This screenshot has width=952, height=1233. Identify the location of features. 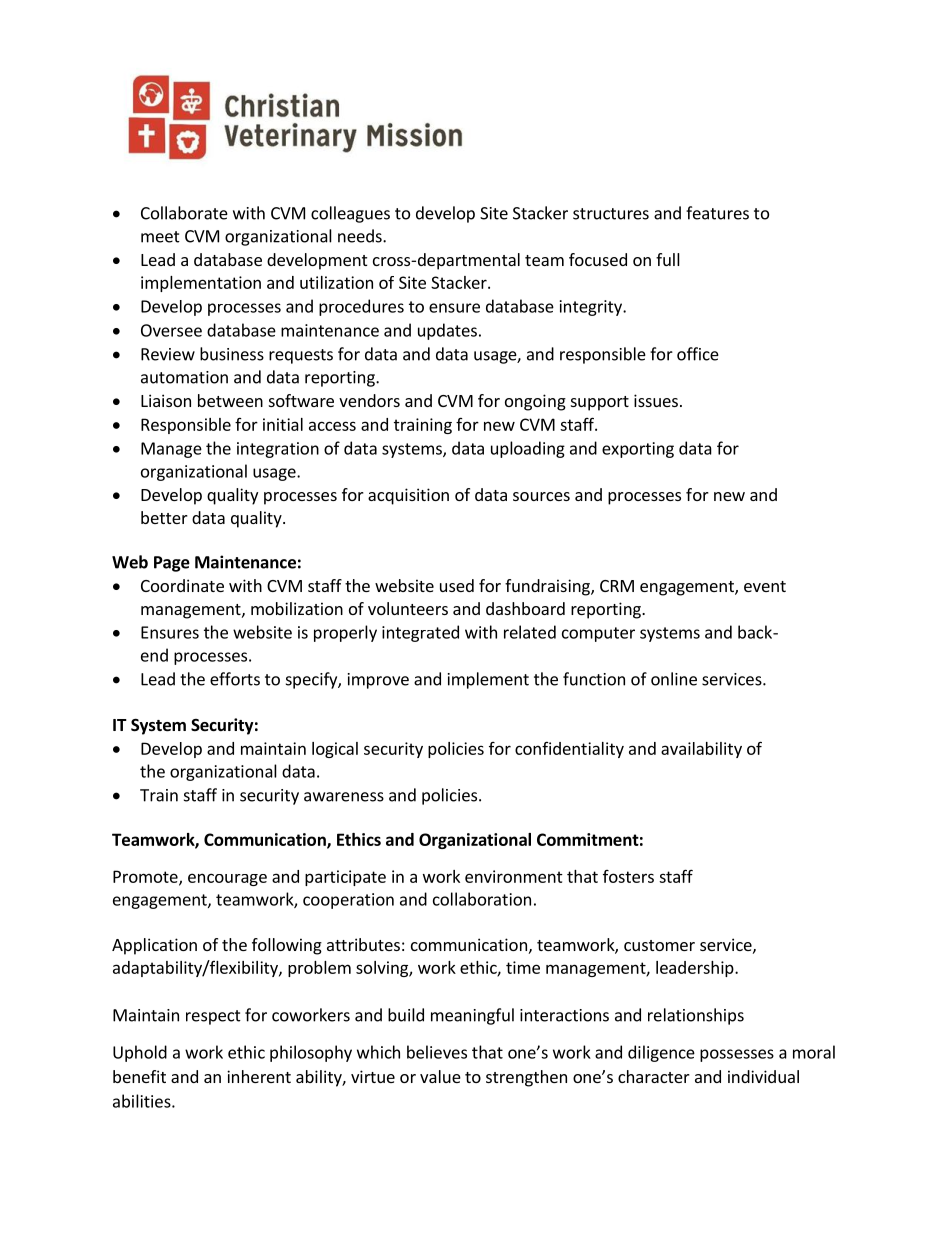
(717, 213).
